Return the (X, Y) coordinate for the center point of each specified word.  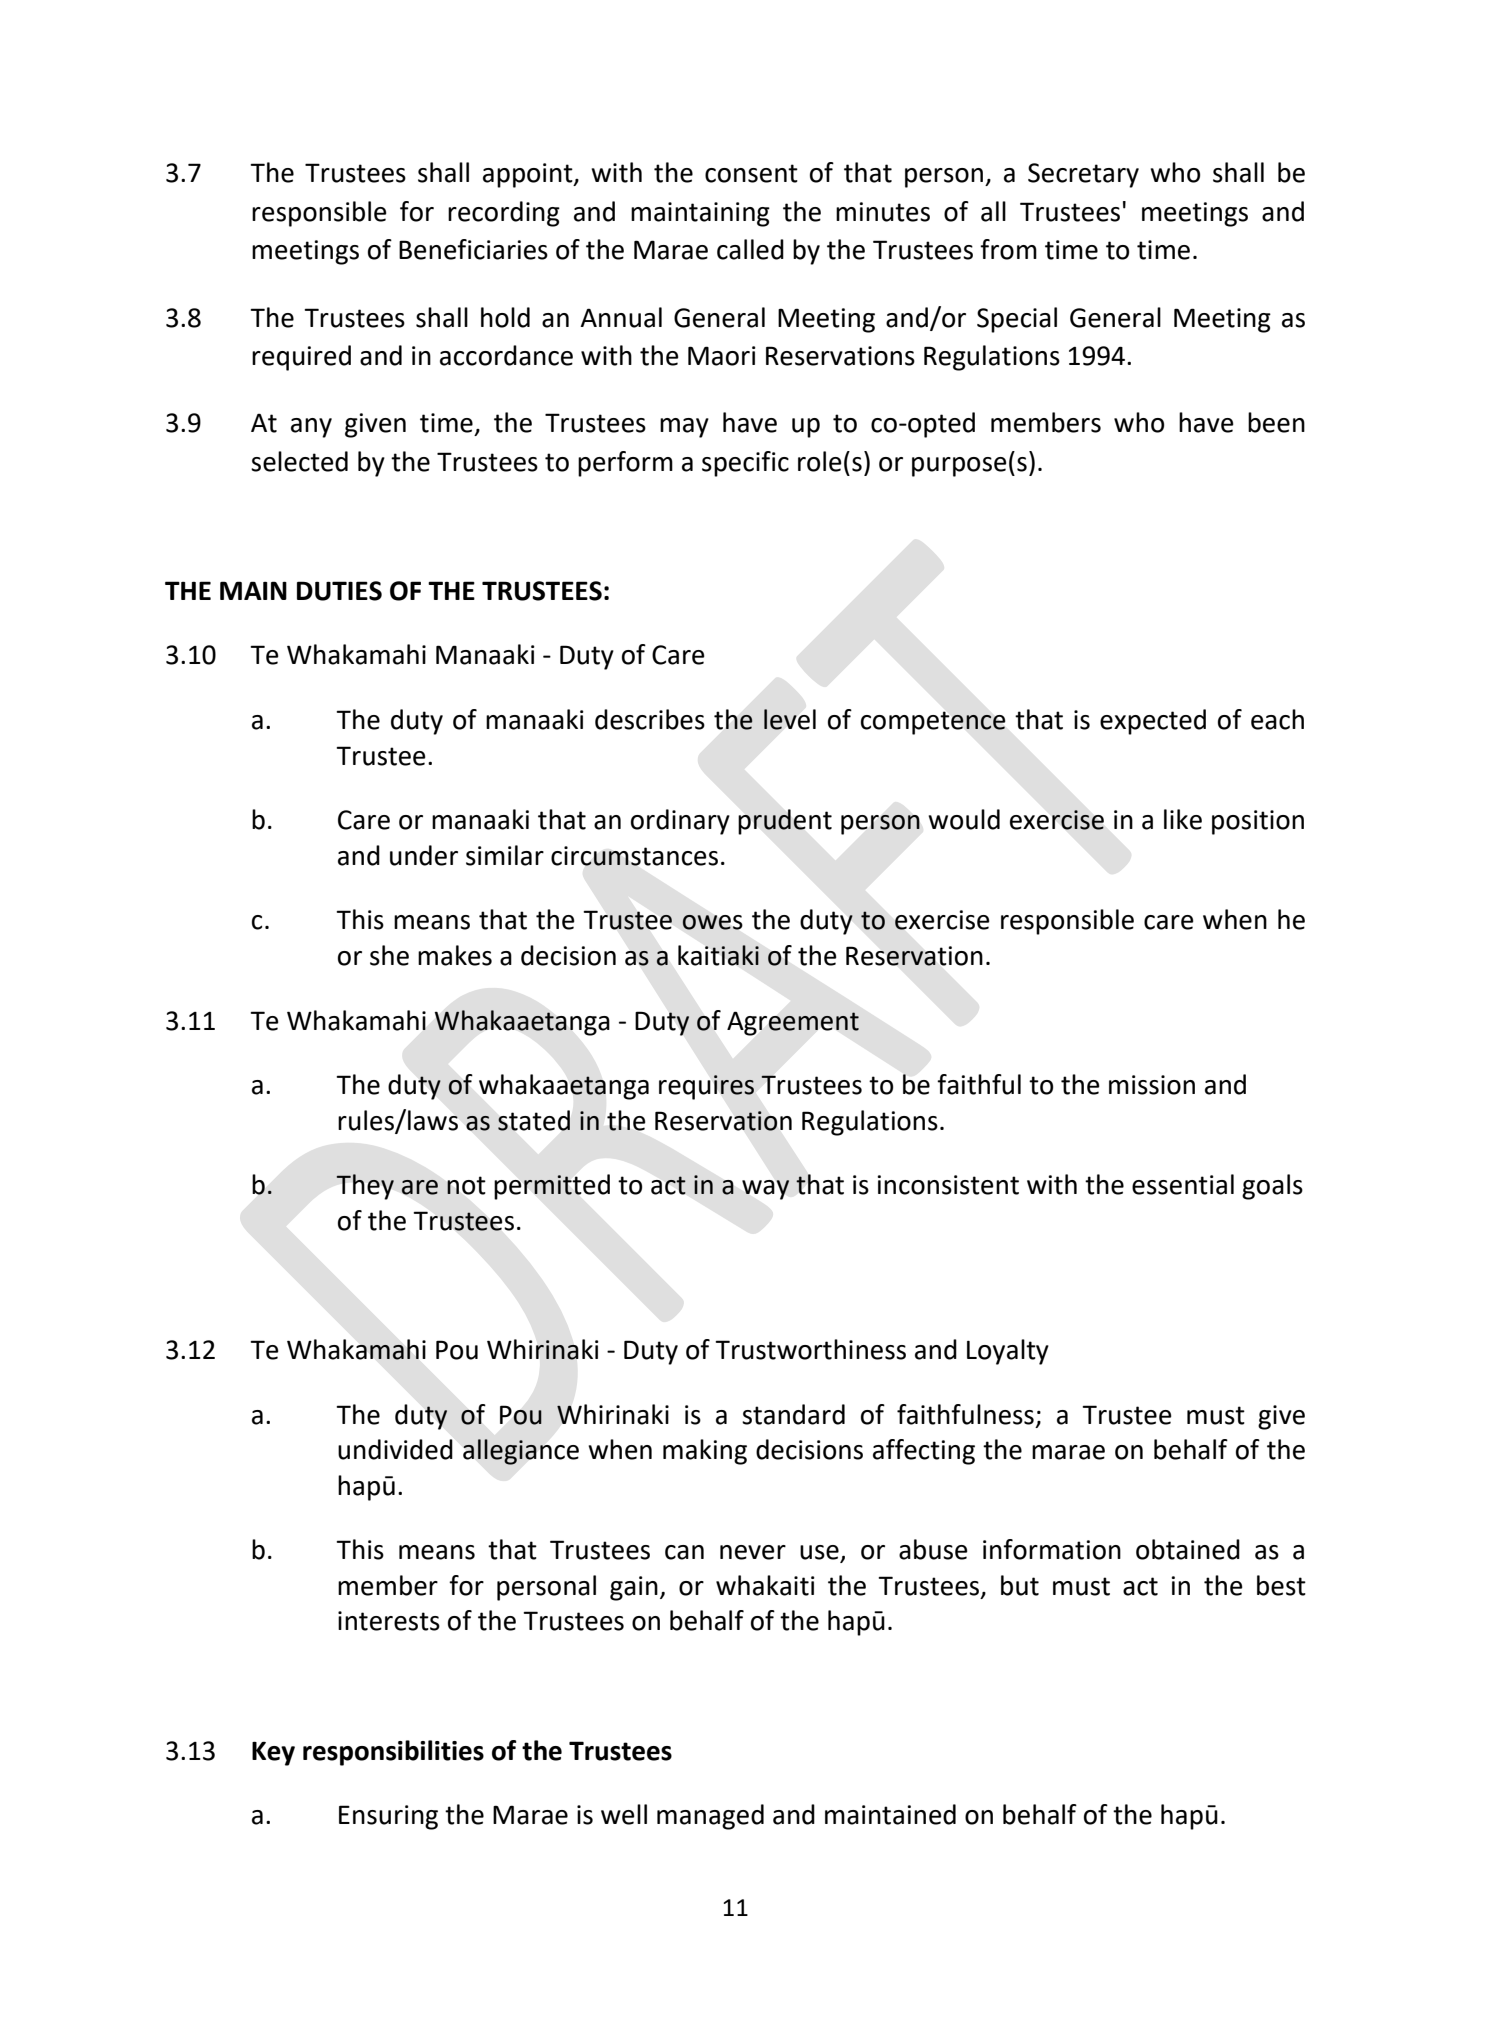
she (389, 955)
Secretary (1083, 175)
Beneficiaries (473, 249)
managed (710, 1817)
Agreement (793, 1024)
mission (1152, 1085)
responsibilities (393, 1753)
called (750, 249)
